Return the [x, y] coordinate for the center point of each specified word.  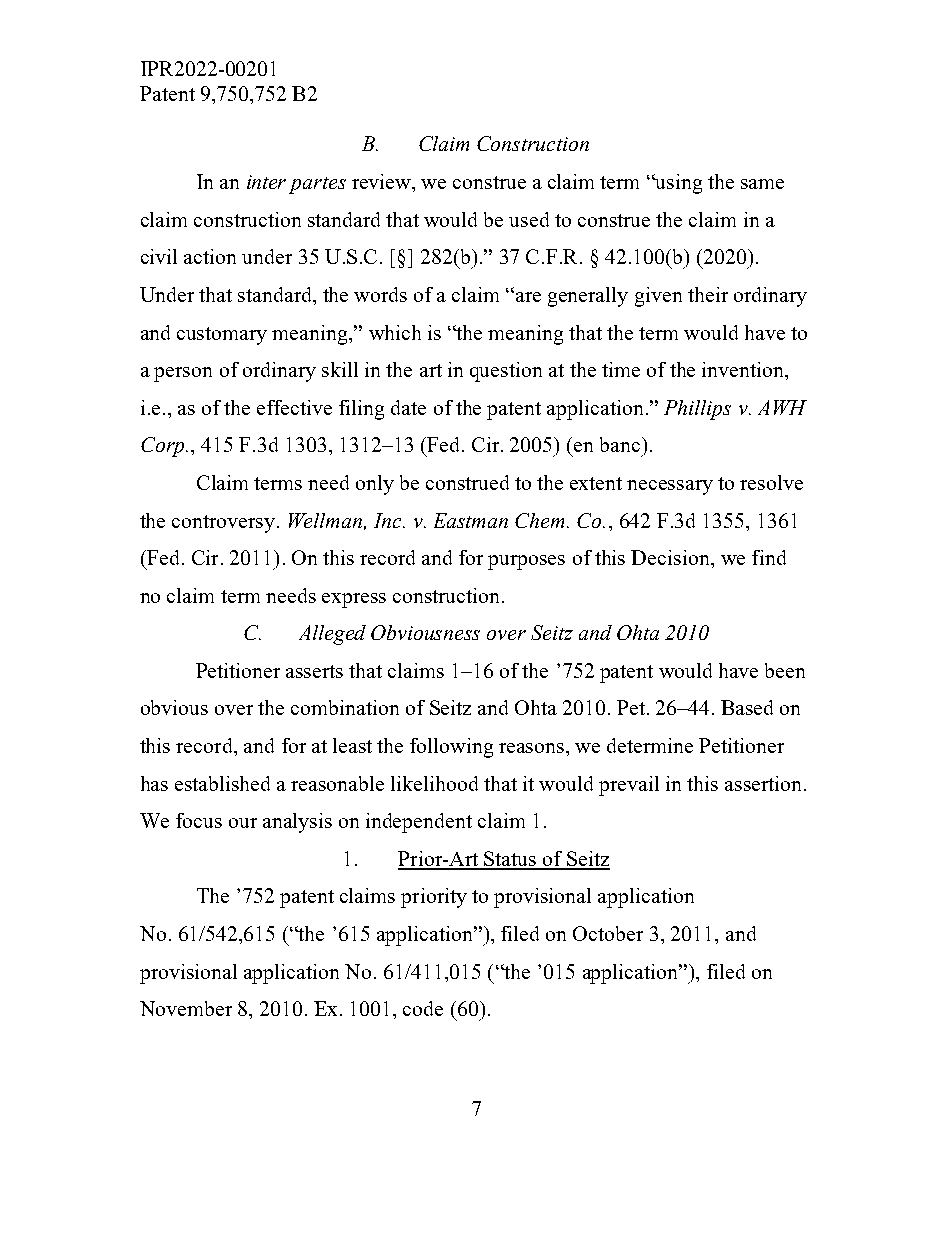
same [762, 184]
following [451, 748]
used [529, 219]
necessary [670, 487]
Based [747, 707]
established [222, 783]
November [186, 1008]
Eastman [471, 520]
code [423, 1008]
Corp [164, 447]
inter [266, 182]
